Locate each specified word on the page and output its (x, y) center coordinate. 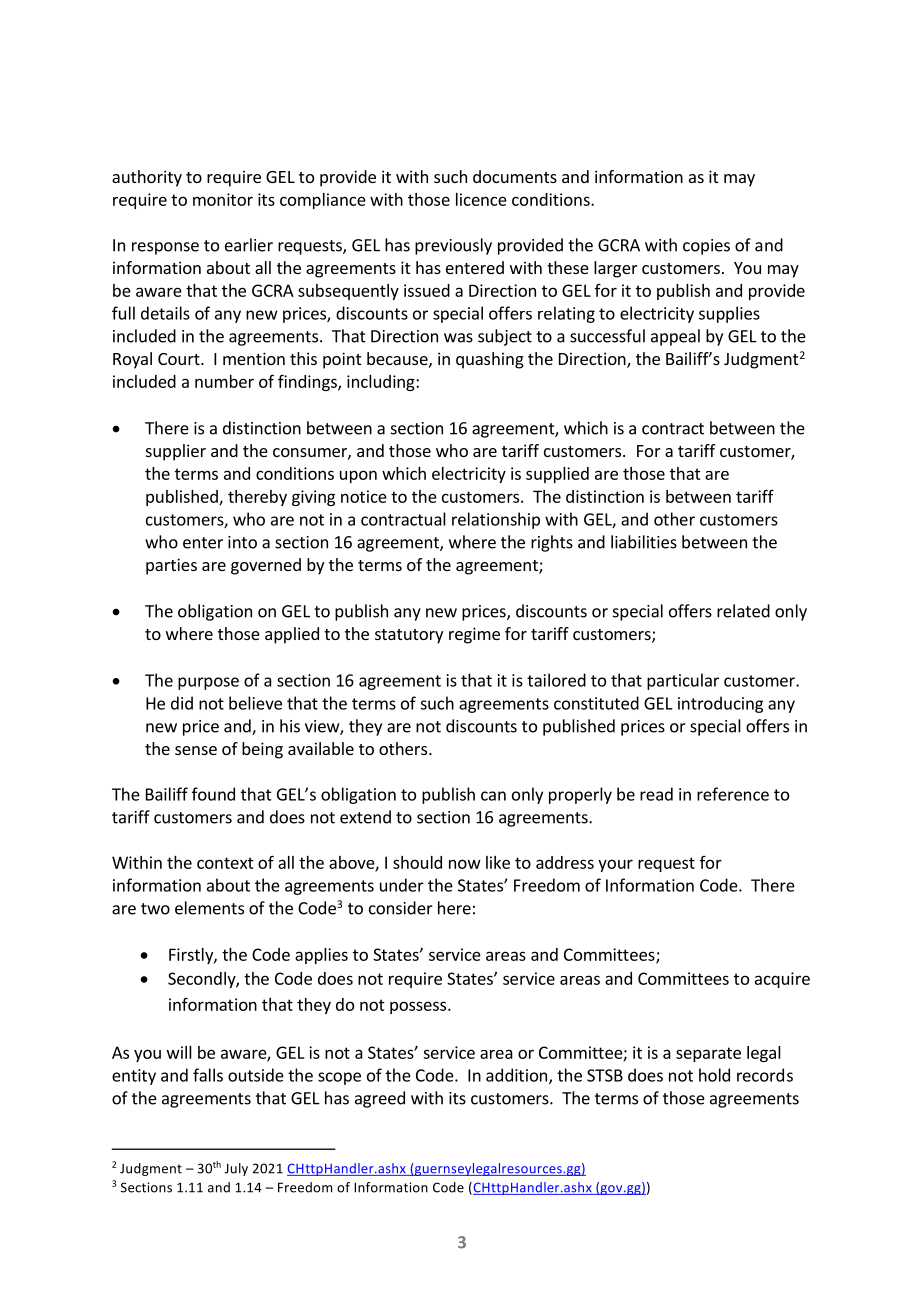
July (236, 1169)
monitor (223, 199)
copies (706, 247)
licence (481, 199)
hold (714, 1075)
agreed (380, 1099)
